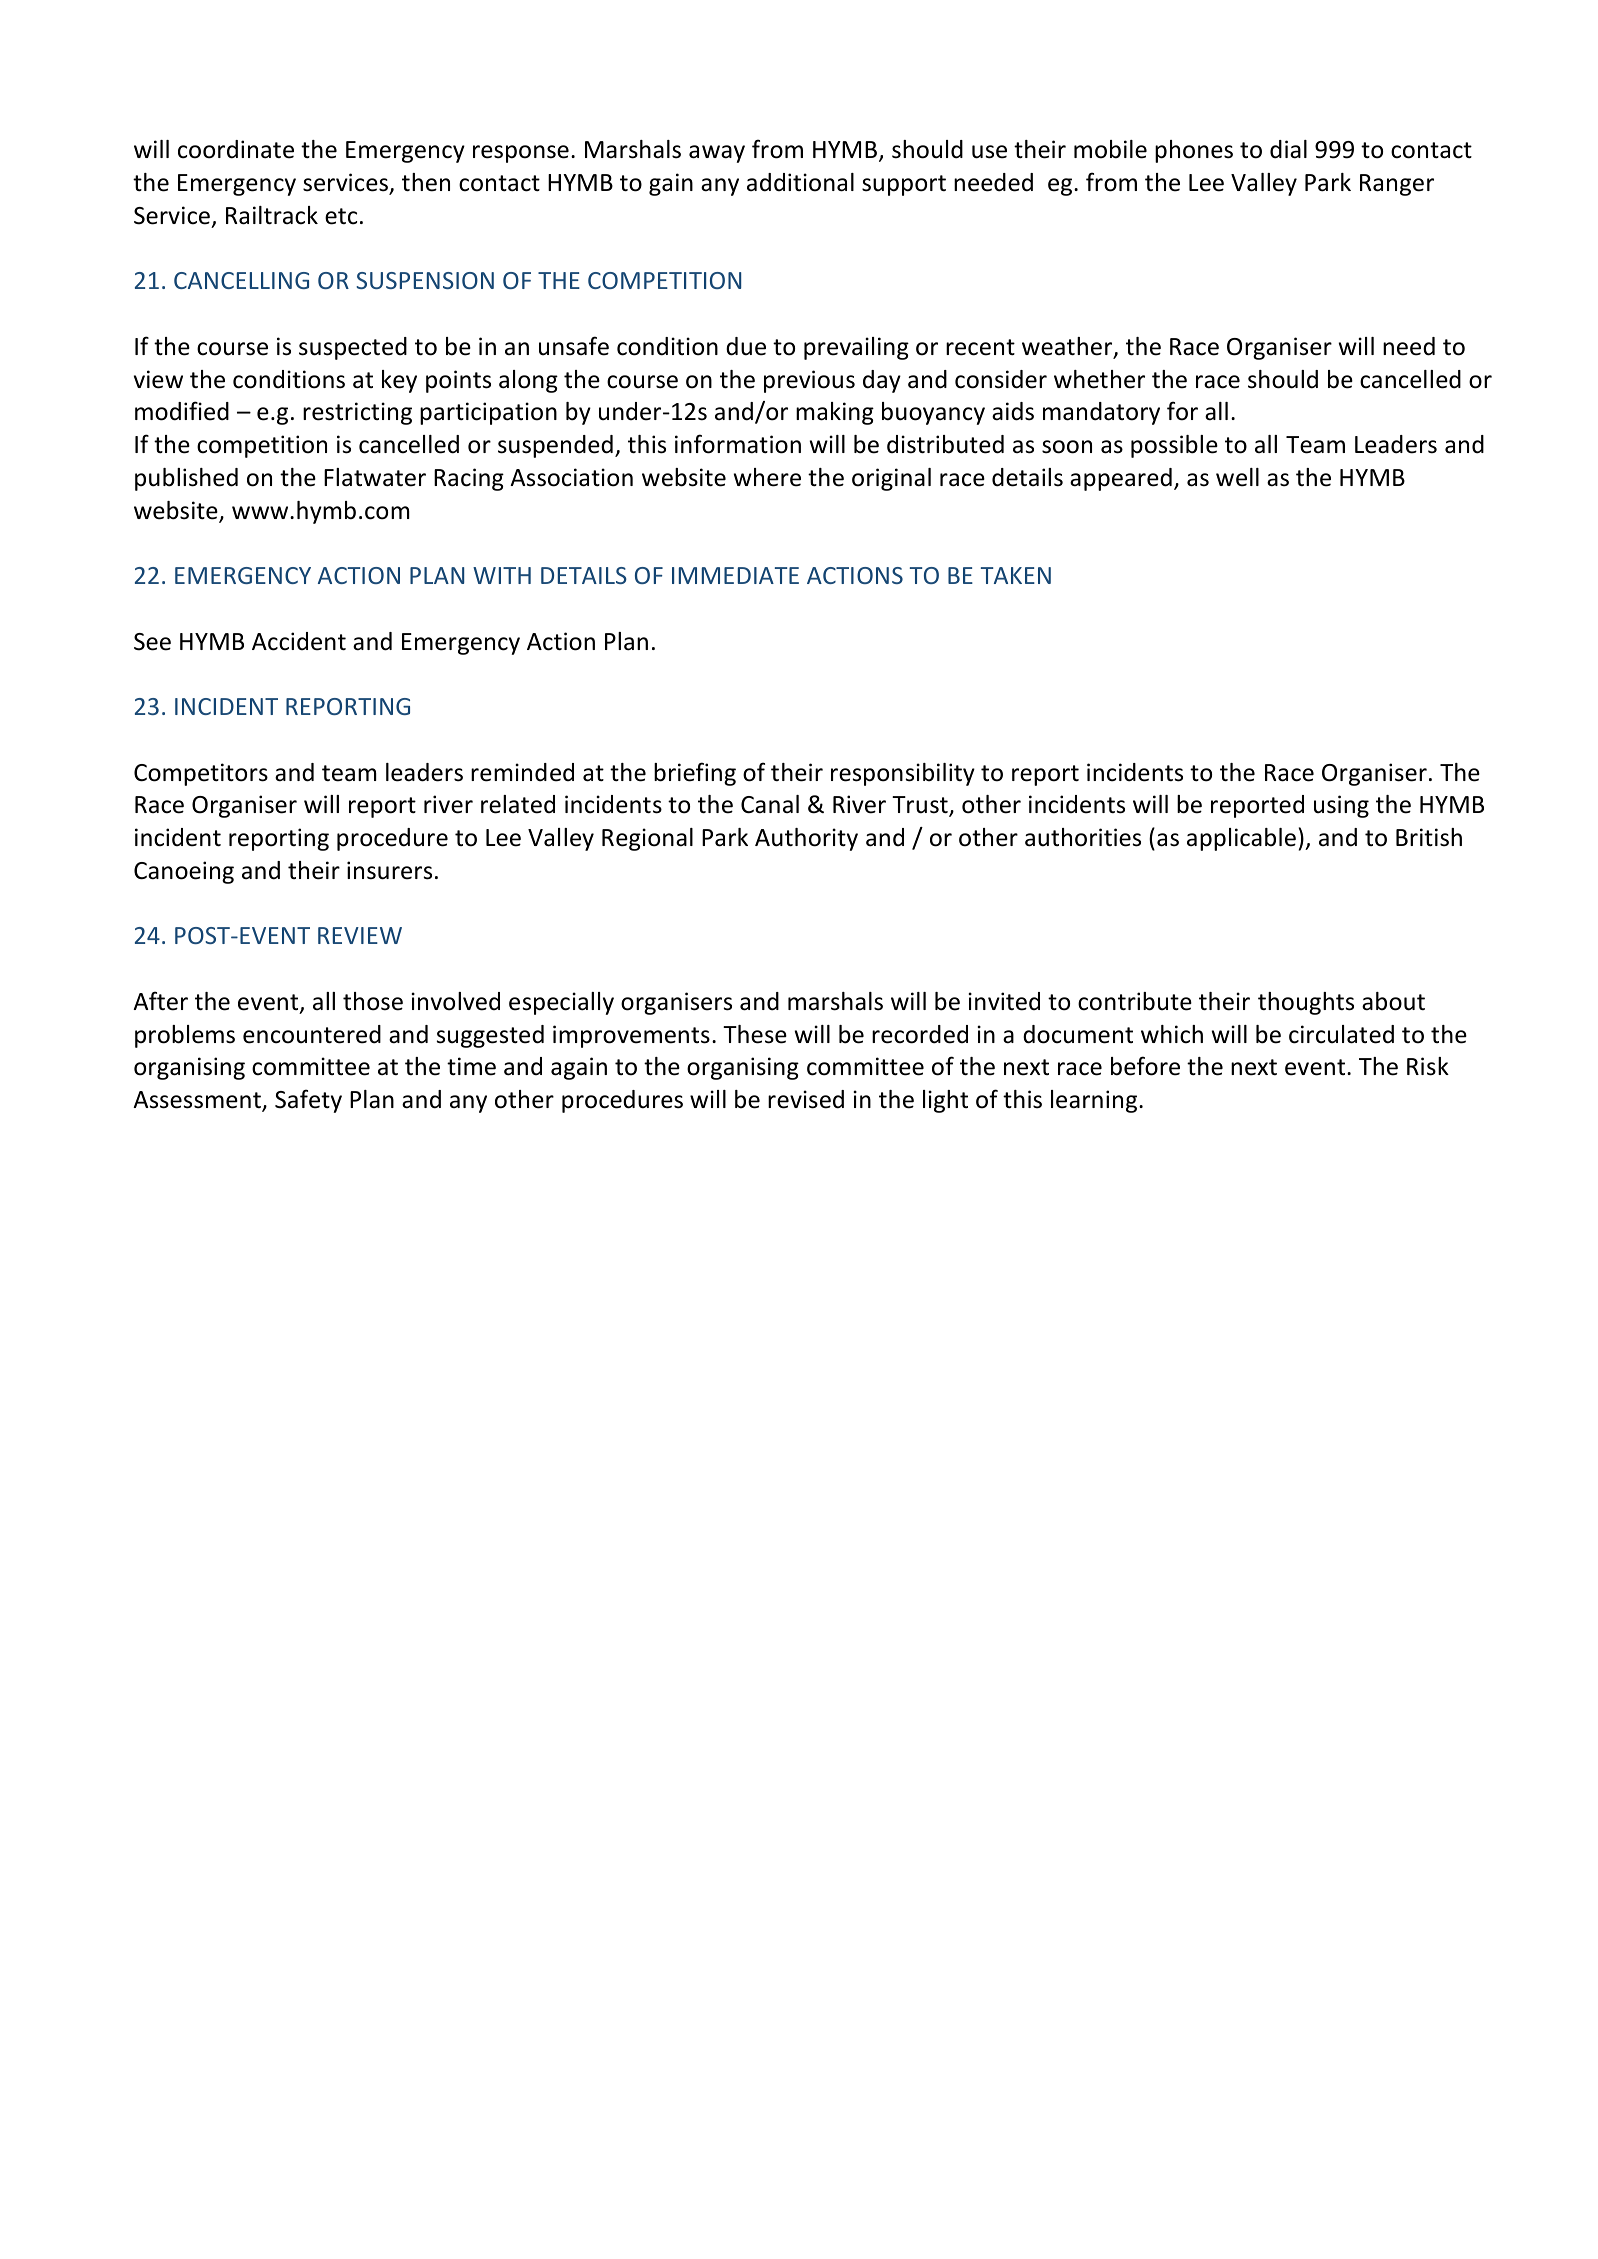 The width and height of the image is (1598, 2259). Describe the element at coordinates (1288, 149) in the image. I see `dial` at that location.
